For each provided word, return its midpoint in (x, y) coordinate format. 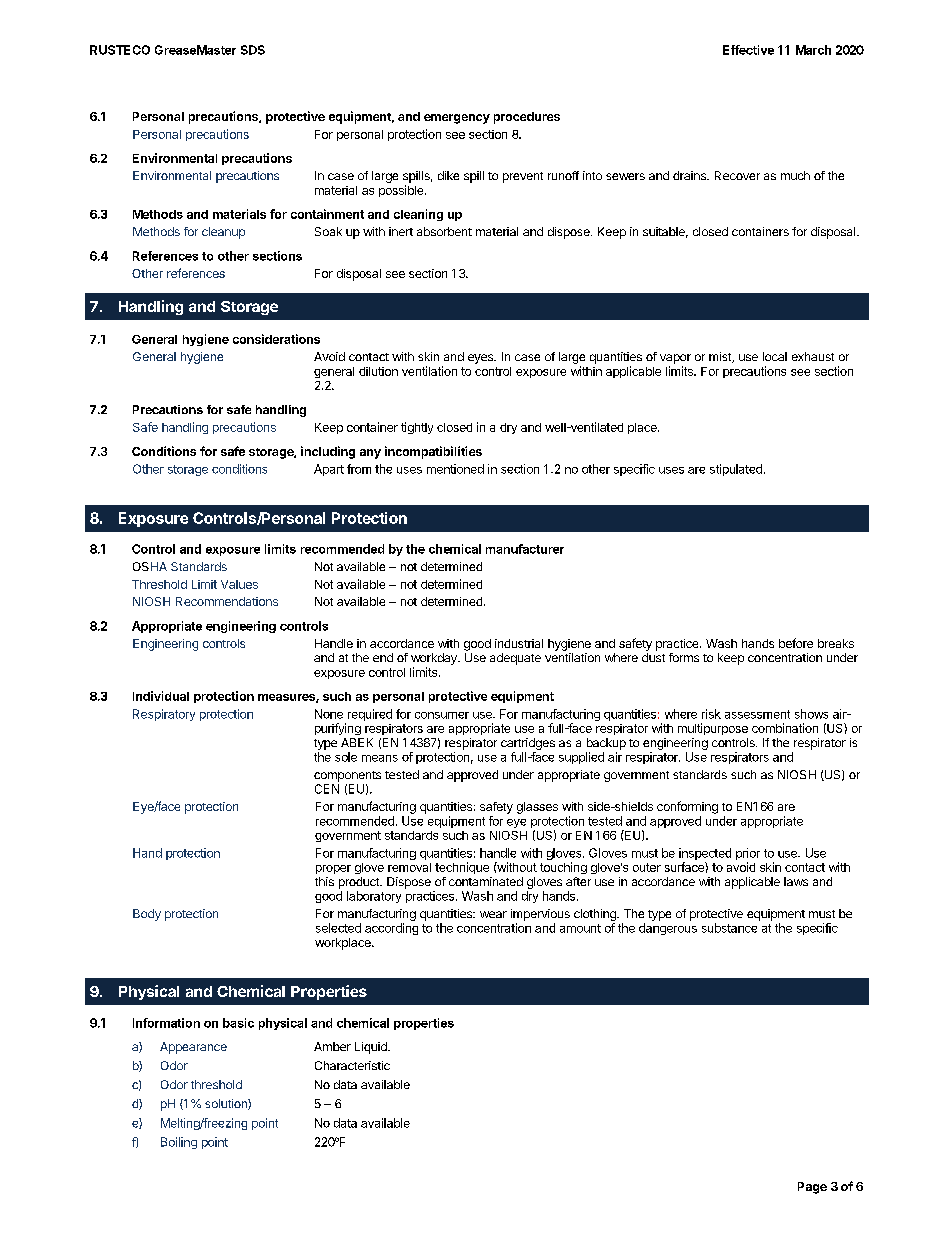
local (775, 356)
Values (239, 584)
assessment (757, 714)
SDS (253, 50)
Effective (748, 50)
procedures (527, 118)
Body (147, 915)
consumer (442, 715)
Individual (161, 696)
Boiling (179, 1143)
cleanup (223, 233)
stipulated (736, 470)
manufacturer (525, 549)
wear (493, 914)
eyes (482, 359)
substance (729, 928)
